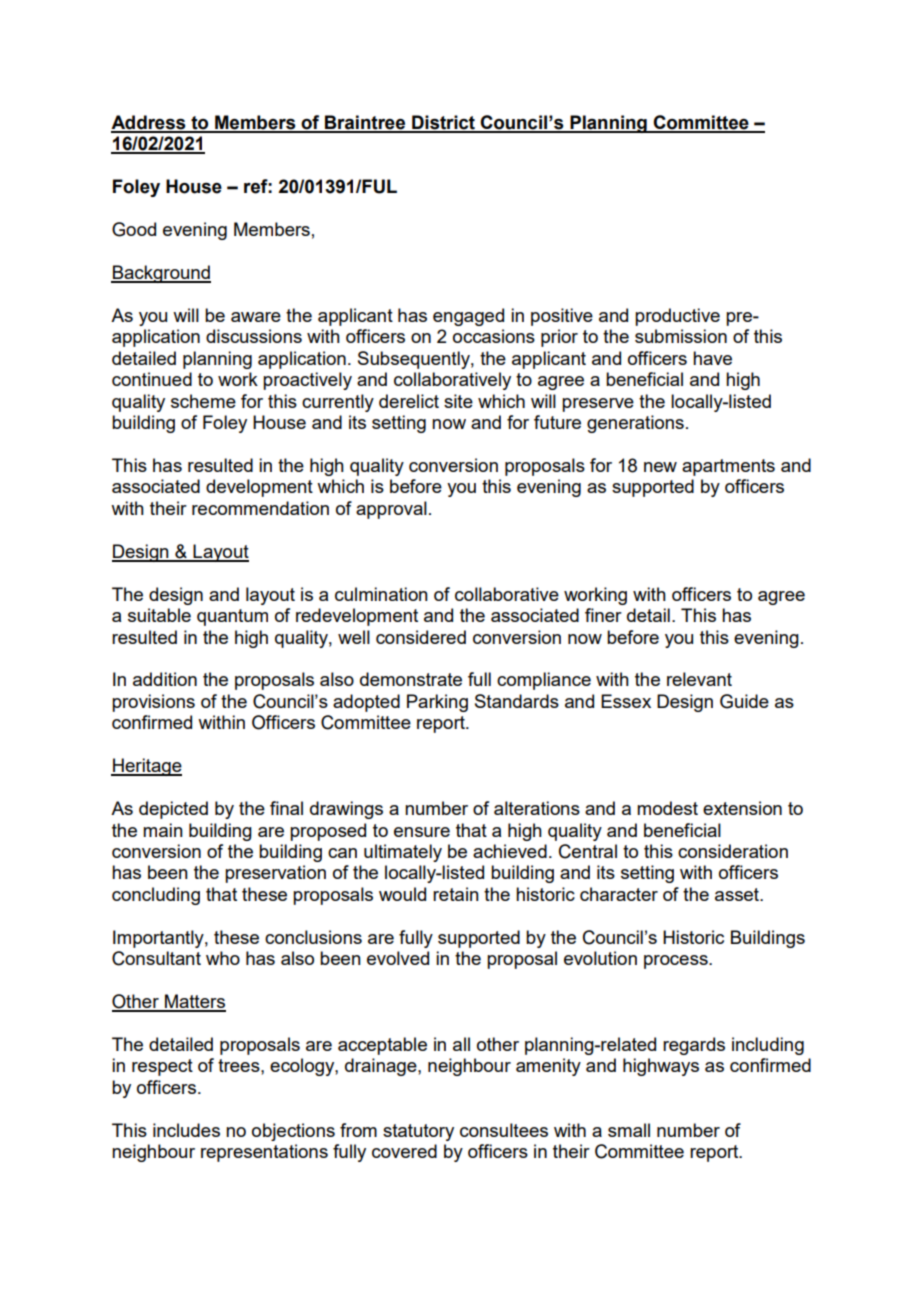  What do you see at coordinates (677, 317) in the document?
I see `productive` at bounding box center [677, 317].
